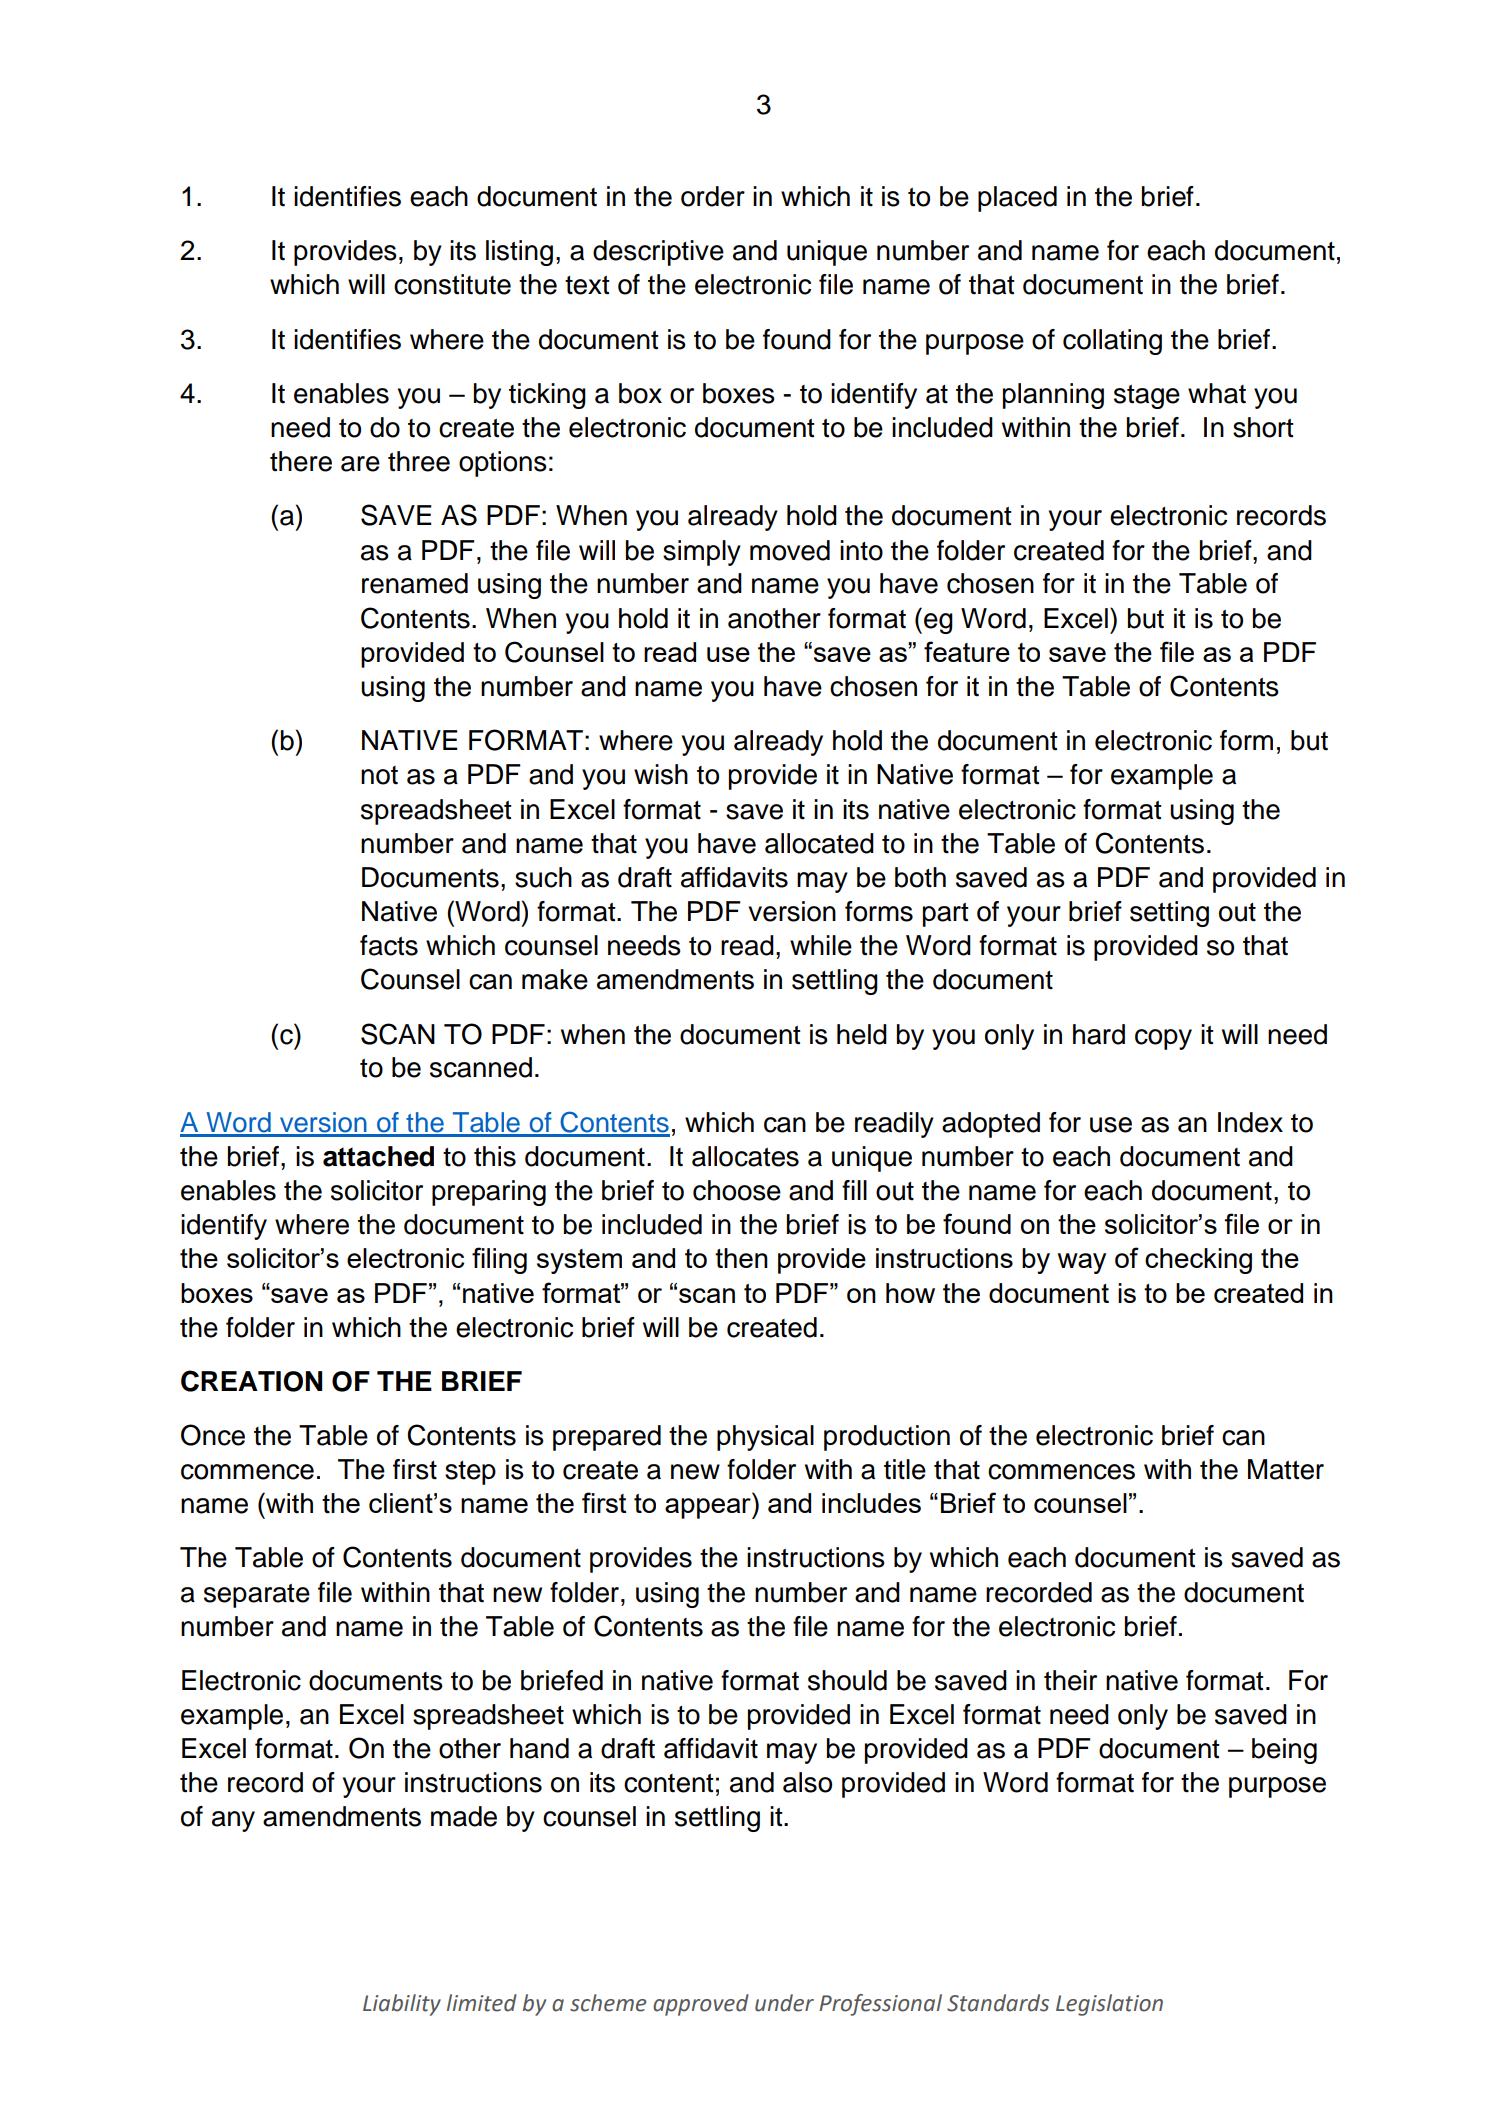 Image resolution: width=1489 pixels, height=2106 pixels. What do you see at coordinates (1112, 342) in the screenshot?
I see `collating` at bounding box center [1112, 342].
